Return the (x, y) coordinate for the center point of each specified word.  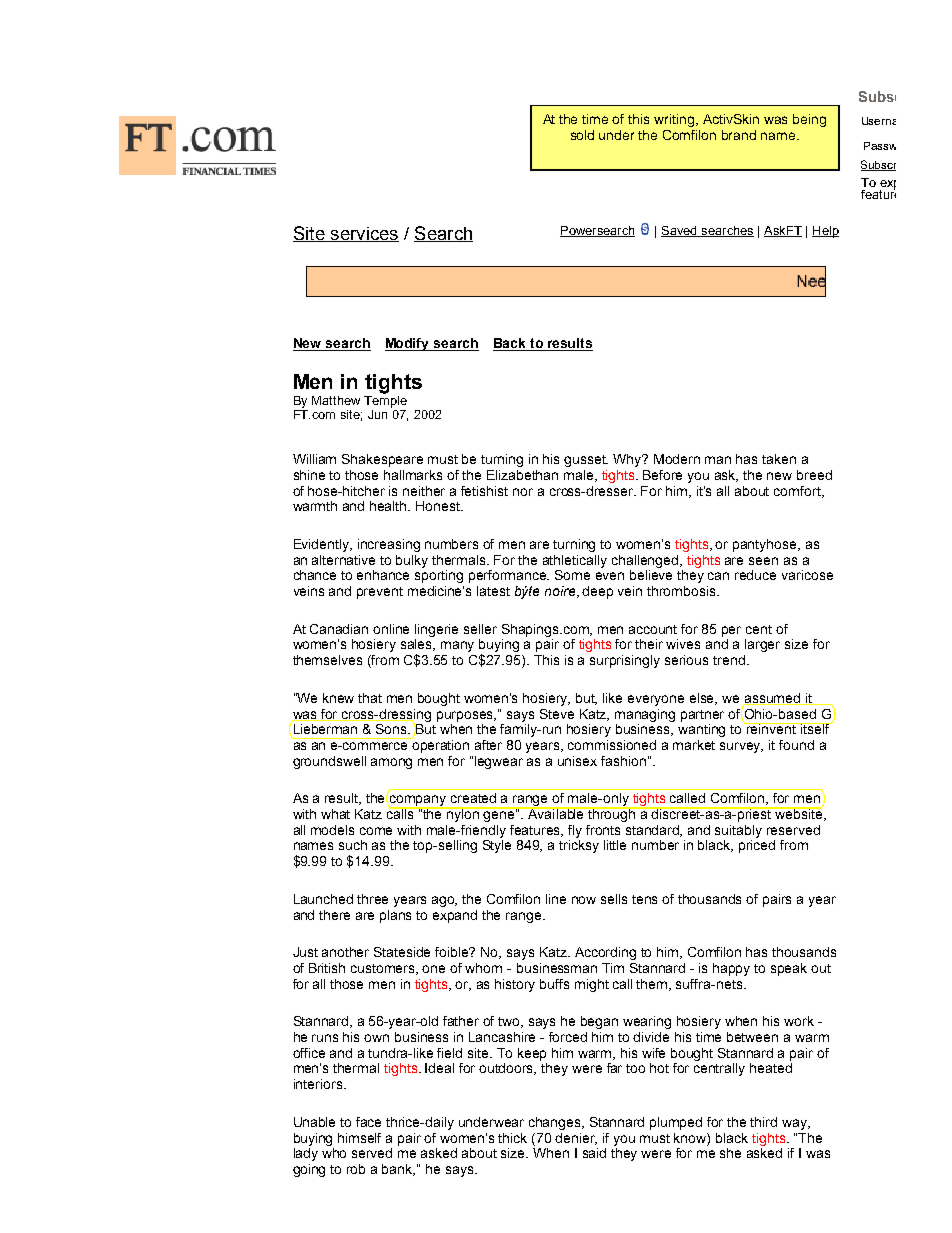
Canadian (339, 629)
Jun (377, 414)
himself (359, 1138)
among (391, 763)
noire (561, 592)
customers (384, 969)
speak (789, 969)
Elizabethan (522, 475)
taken (779, 459)
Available (556, 813)
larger (762, 645)
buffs (554, 984)
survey (741, 747)
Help (825, 232)
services (363, 234)
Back (511, 344)
